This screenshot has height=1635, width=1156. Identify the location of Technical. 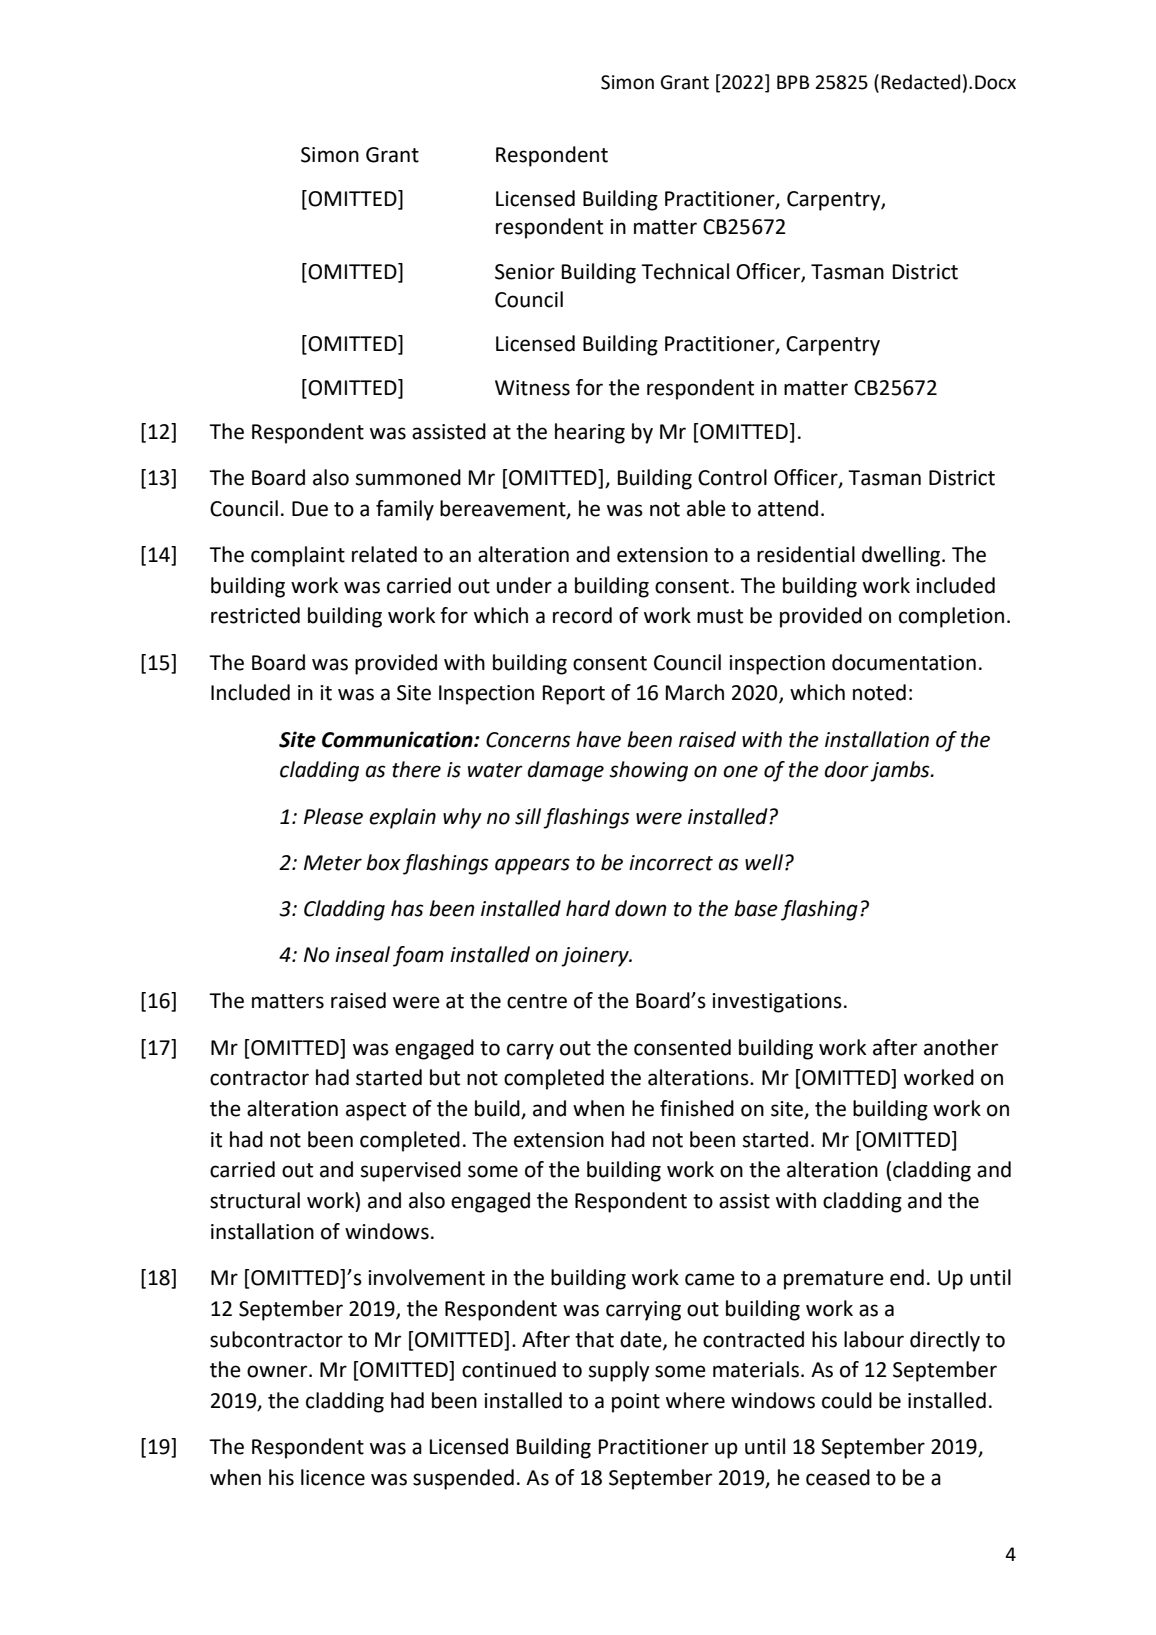
(685, 271).
